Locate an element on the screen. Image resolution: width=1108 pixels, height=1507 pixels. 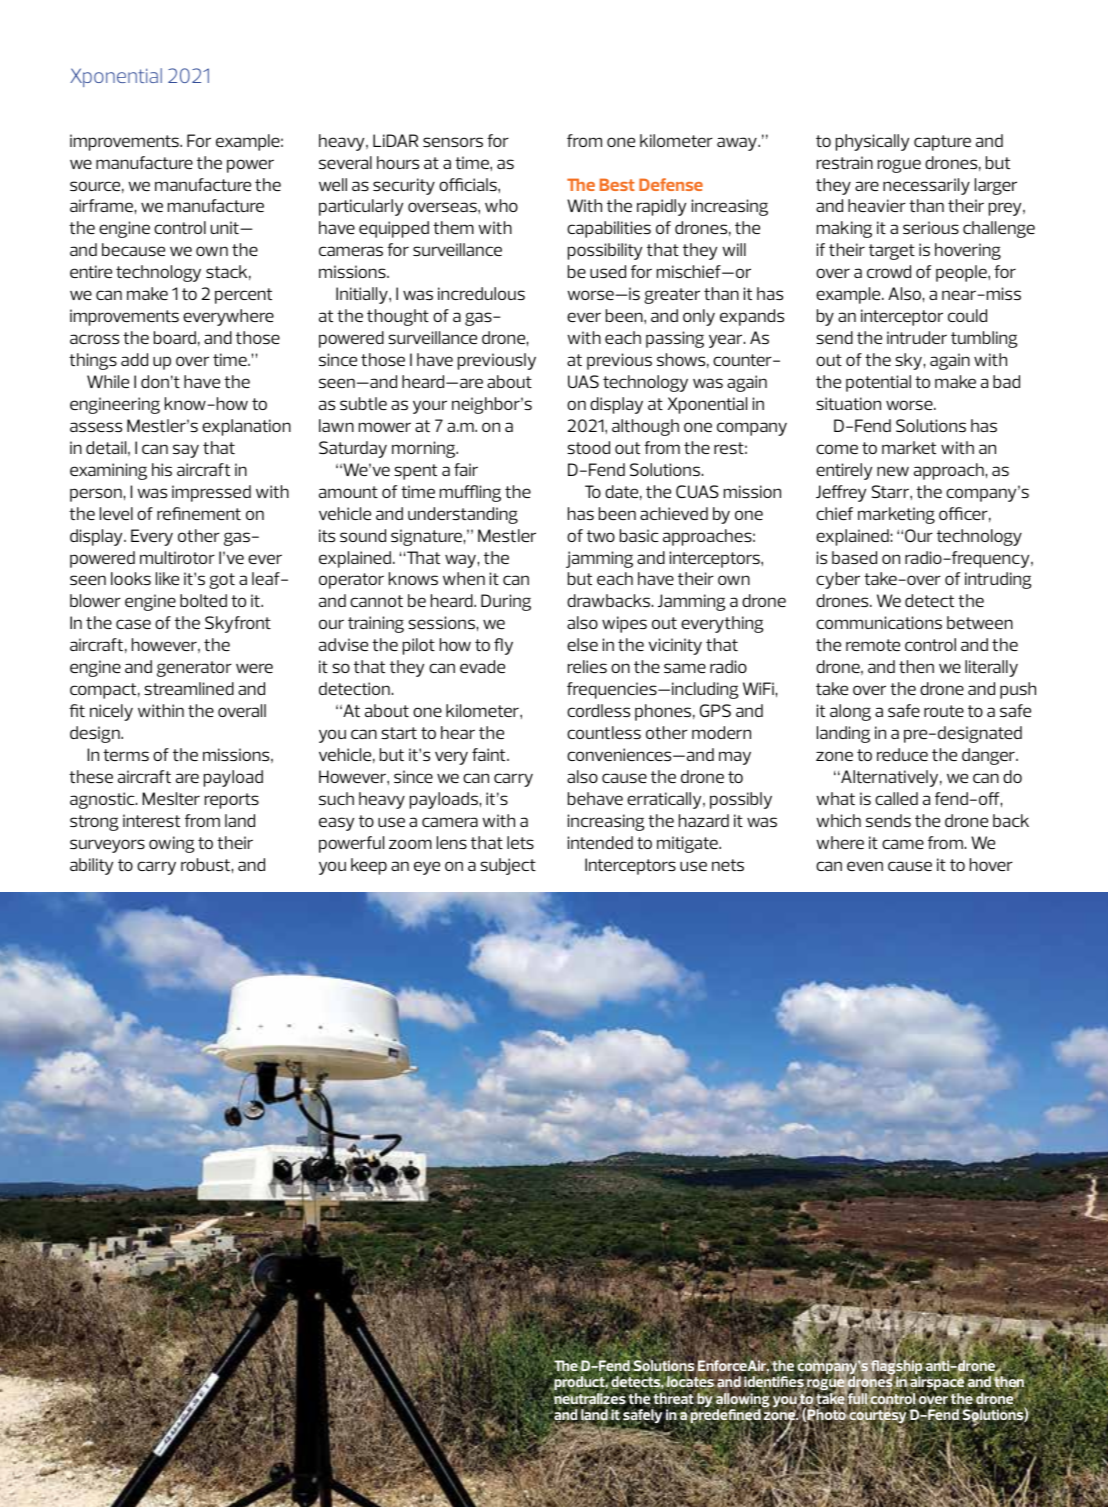
neutralizes is located at coordinates (590, 1399).
